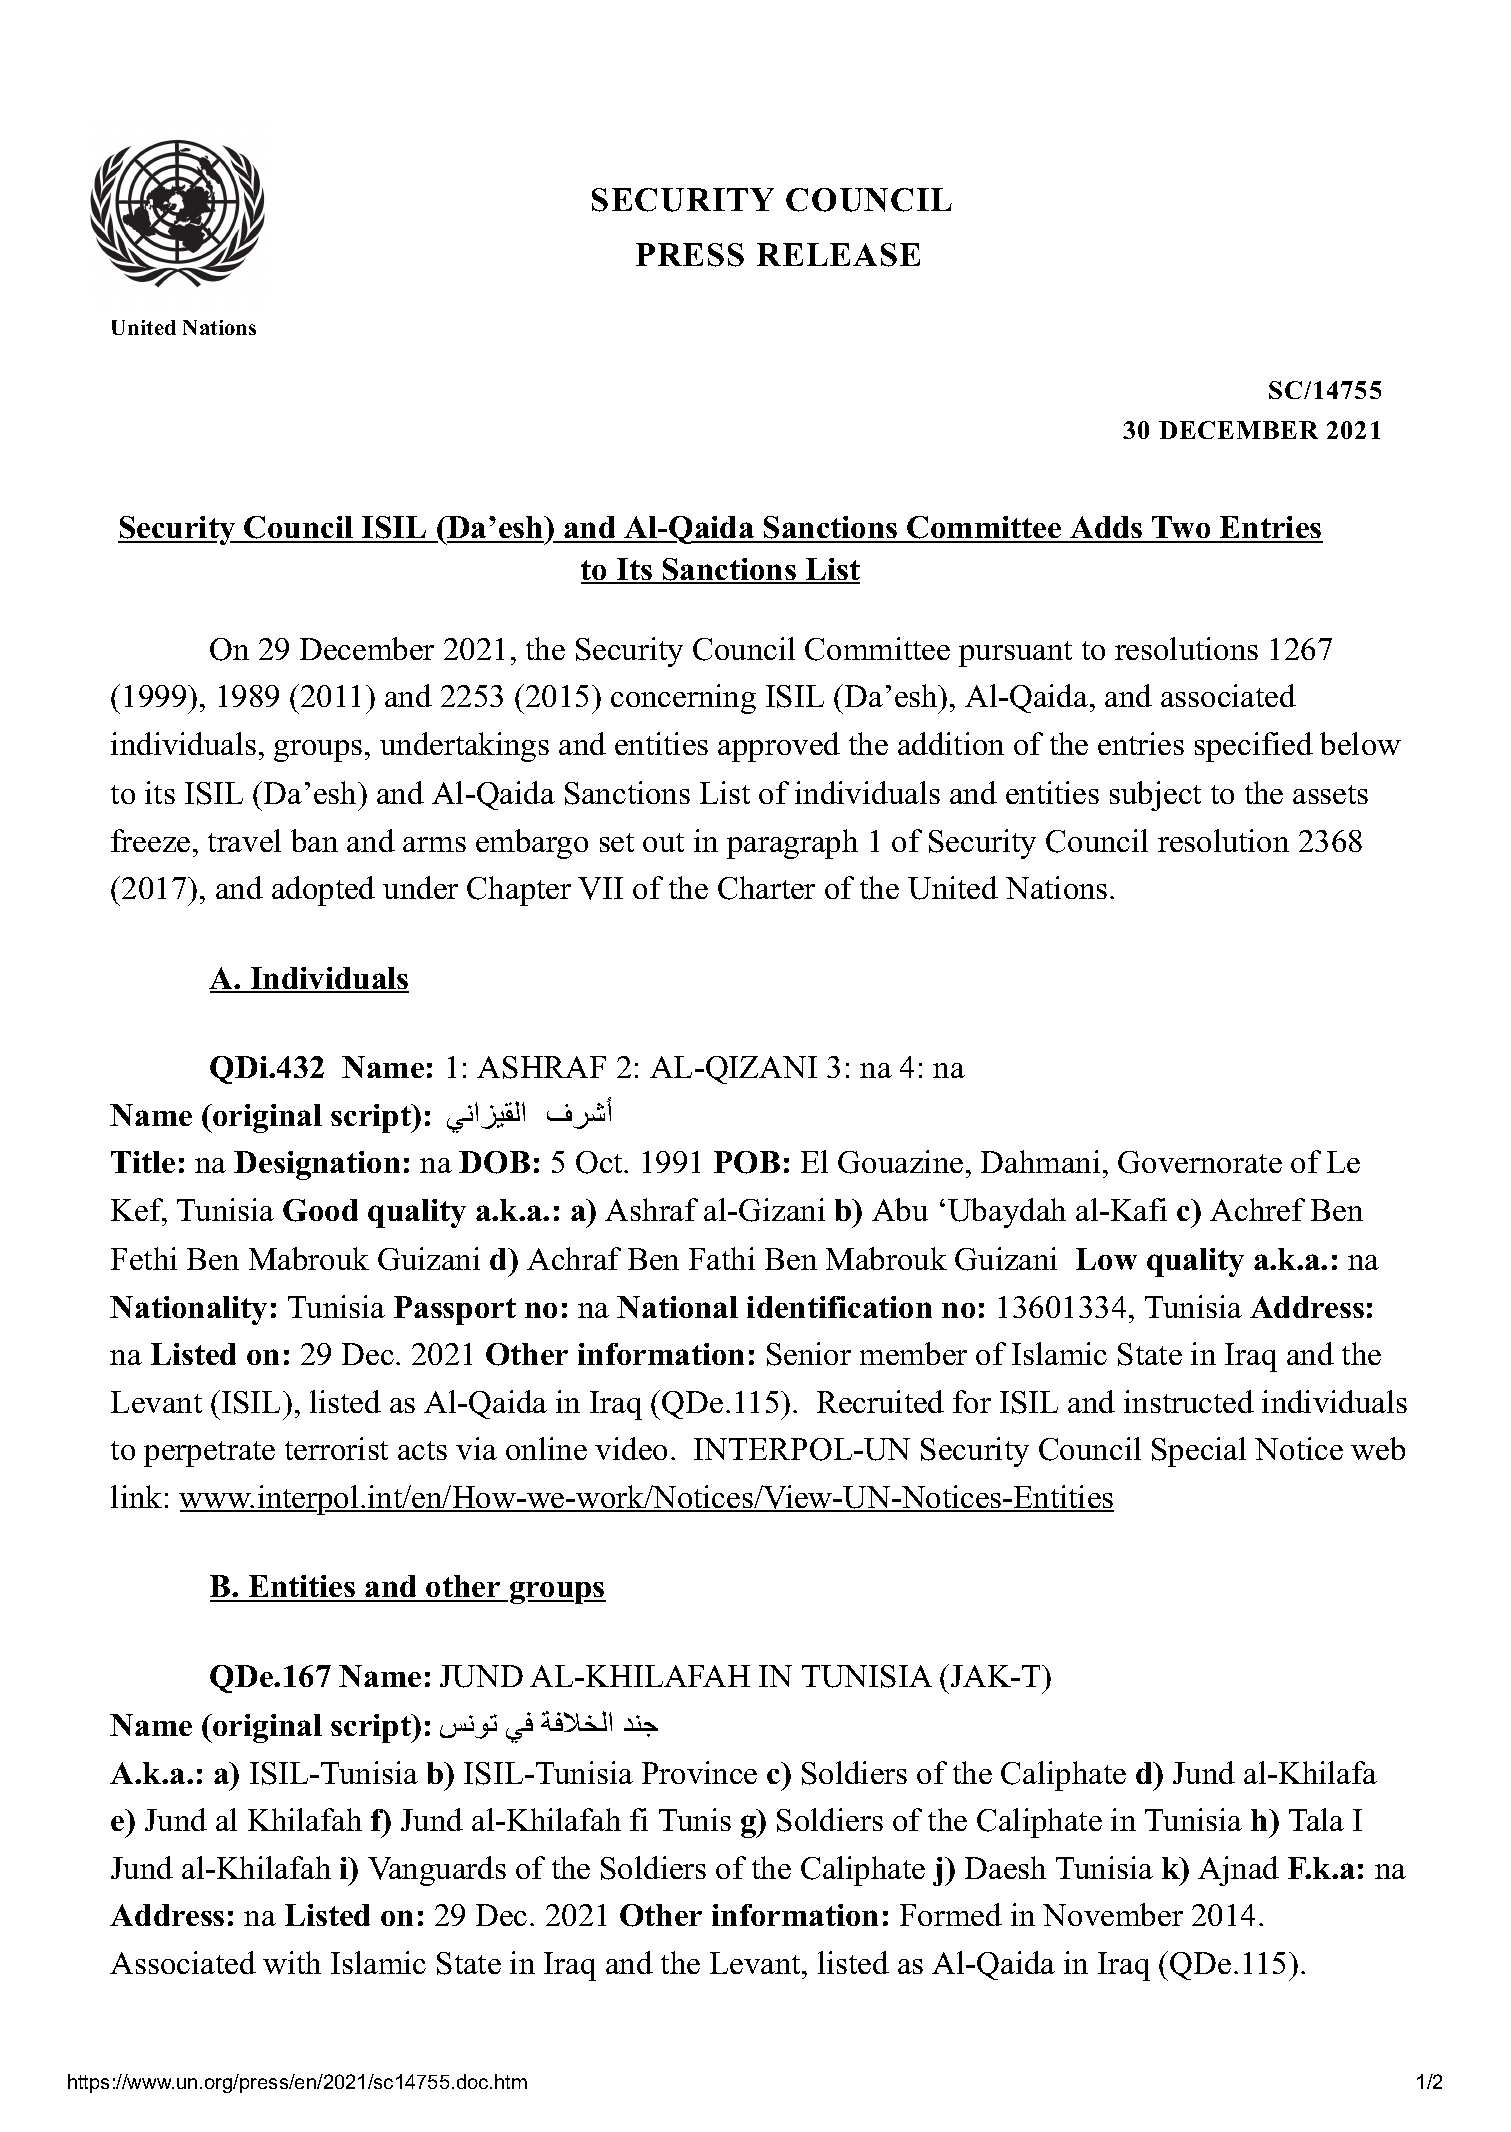 This image has height=2132, width=1511. Describe the element at coordinates (314, 840) in the image. I see `ban` at that location.
